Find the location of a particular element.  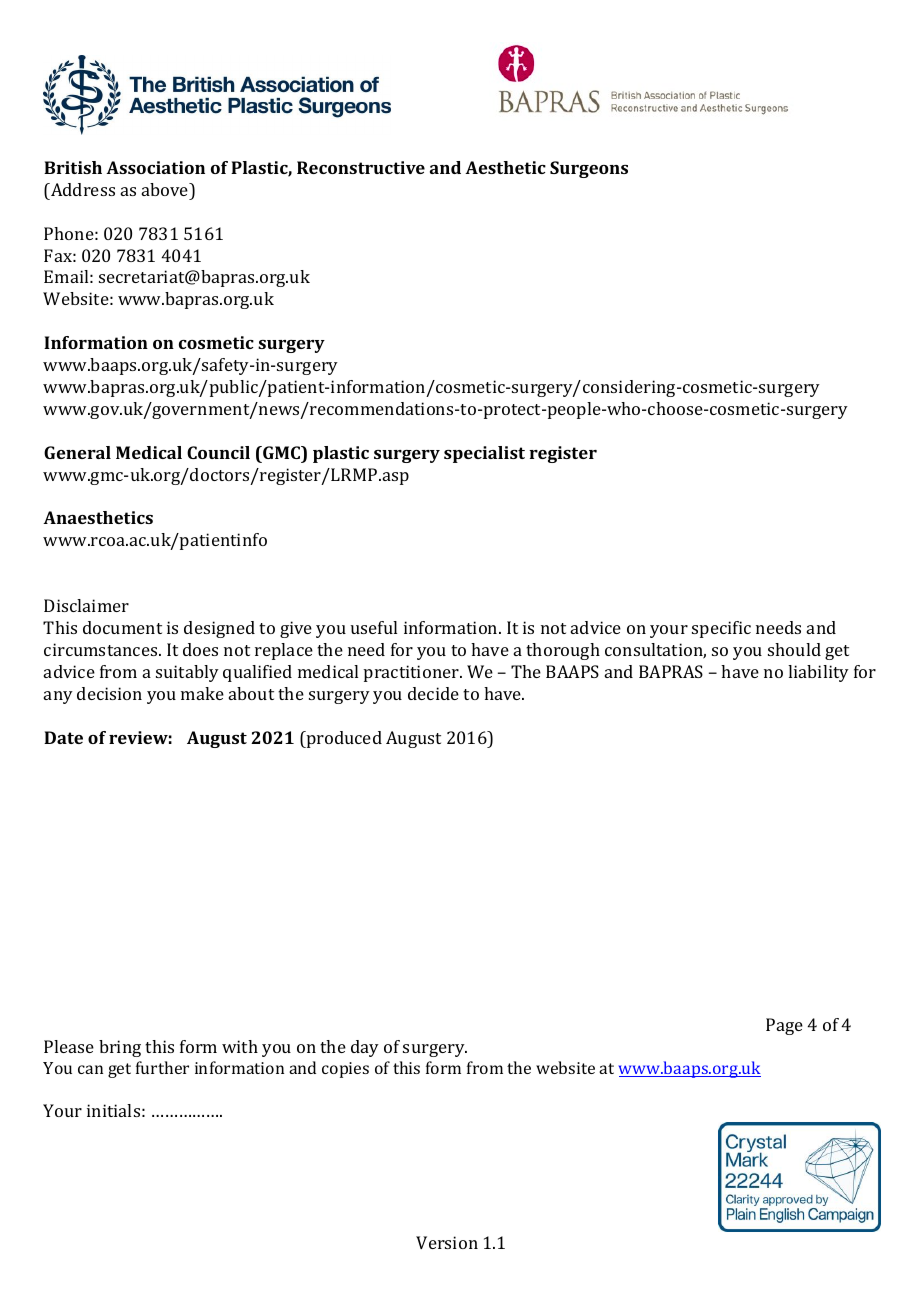

Page is located at coordinates (784, 1026).
